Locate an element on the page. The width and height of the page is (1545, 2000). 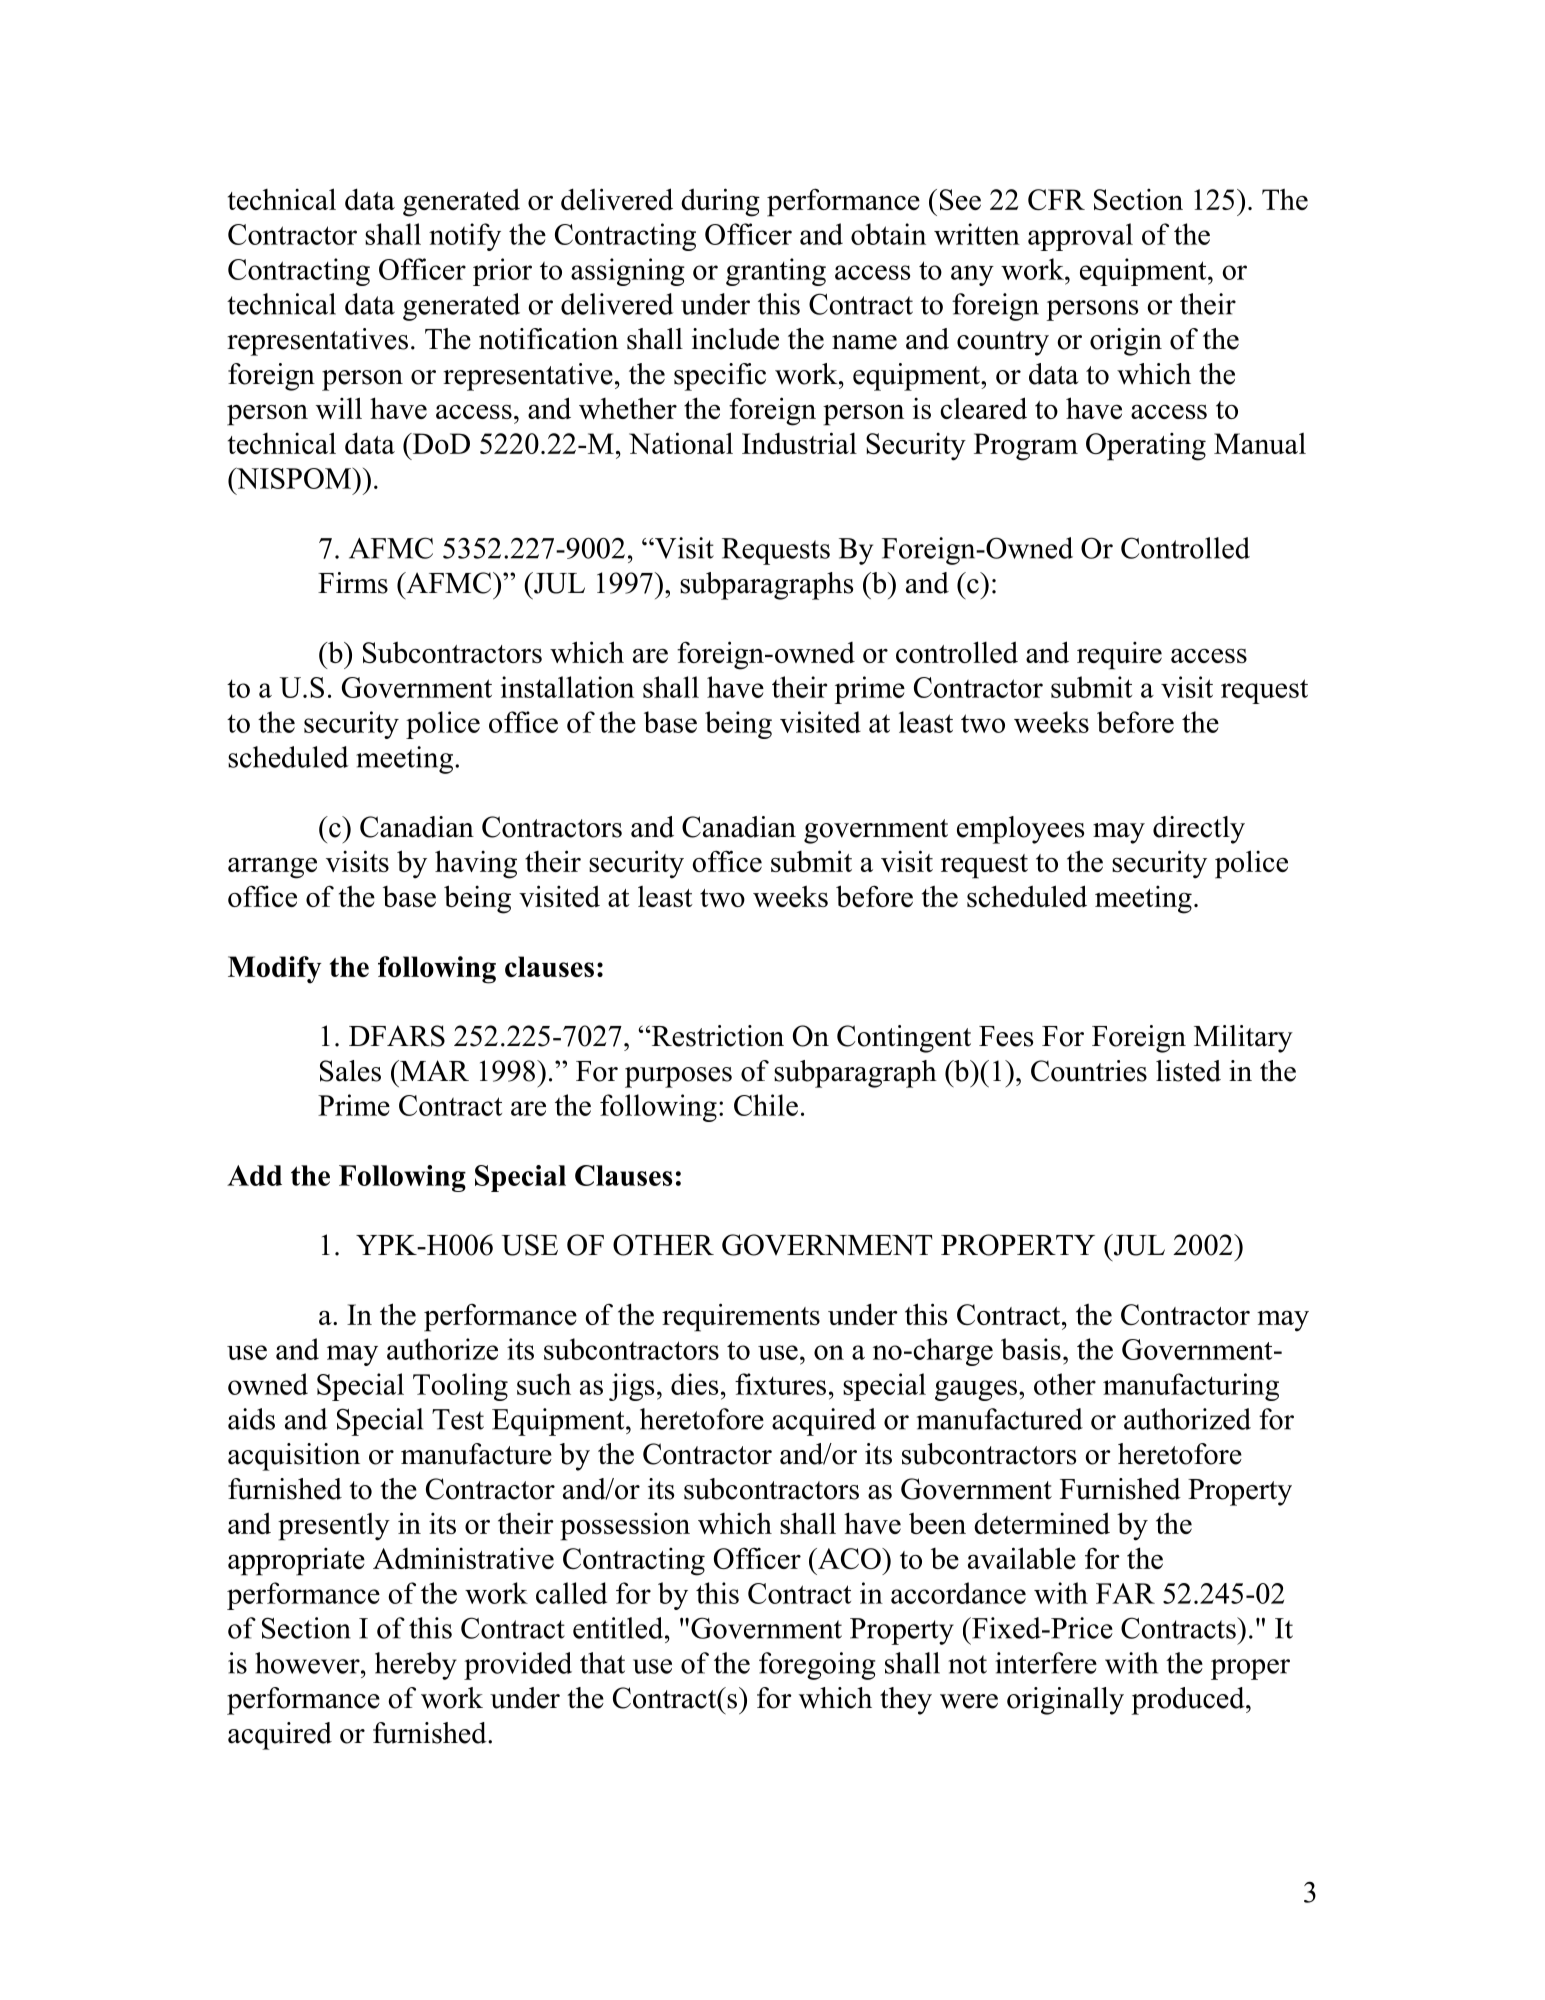
granting is located at coordinates (776, 272).
